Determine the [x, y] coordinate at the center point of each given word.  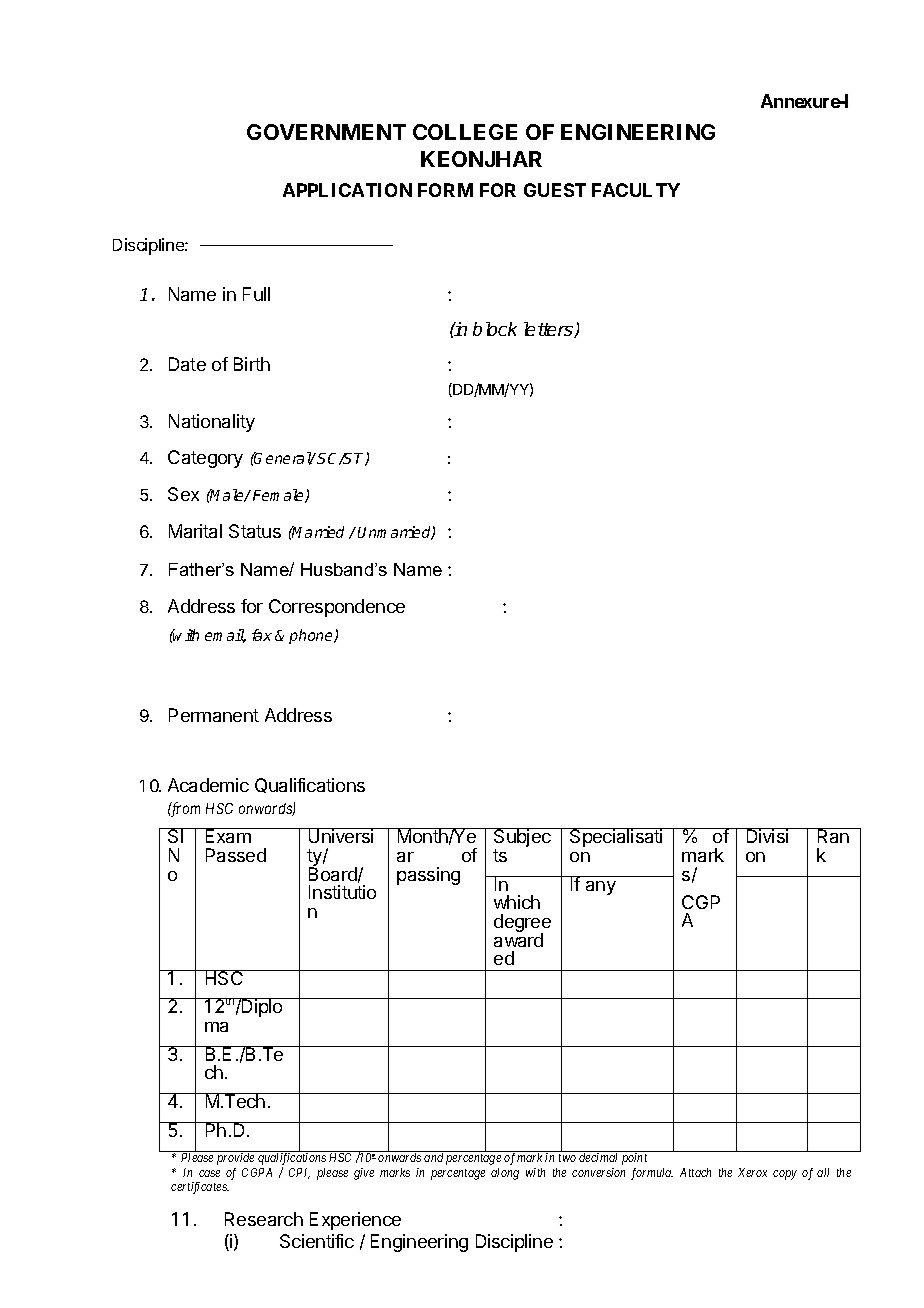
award [518, 939]
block [495, 329]
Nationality [212, 423]
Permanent [214, 715]
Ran [833, 835]
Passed [236, 855]
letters [549, 330]
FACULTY [636, 190]
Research [264, 1219]
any [601, 888]
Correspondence [337, 608]
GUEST [555, 190]
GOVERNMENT [326, 132]
